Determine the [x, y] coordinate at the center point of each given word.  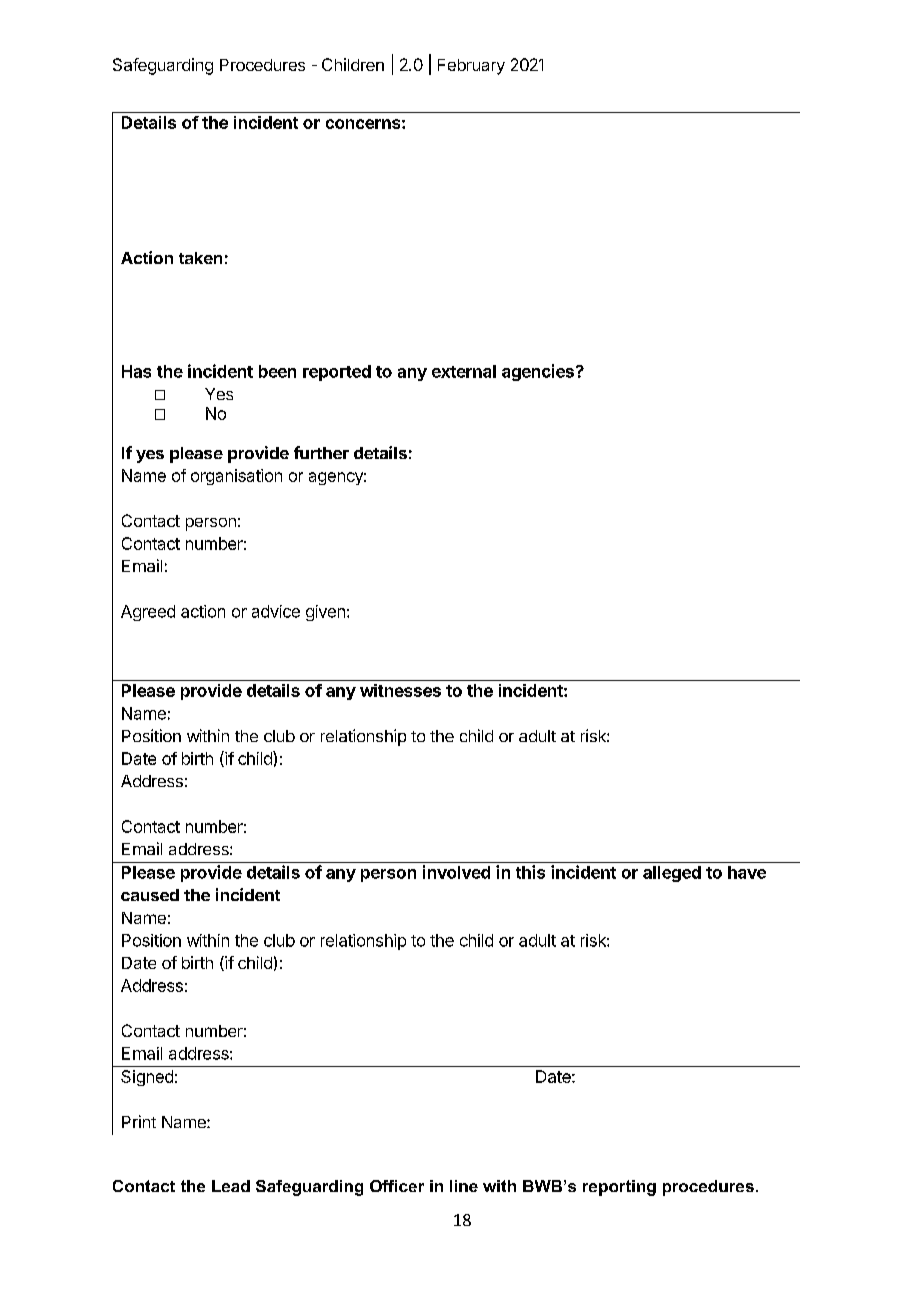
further [321, 452]
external [464, 371]
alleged [672, 874]
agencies [538, 372]
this [530, 872]
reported [337, 373]
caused [150, 895]
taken [200, 258]
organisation [236, 477]
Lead [231, 1186]
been [277, 371]
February [471, 67]
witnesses [400, 690]
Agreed [148, 613]
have [747, 872]
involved [456, 872]
